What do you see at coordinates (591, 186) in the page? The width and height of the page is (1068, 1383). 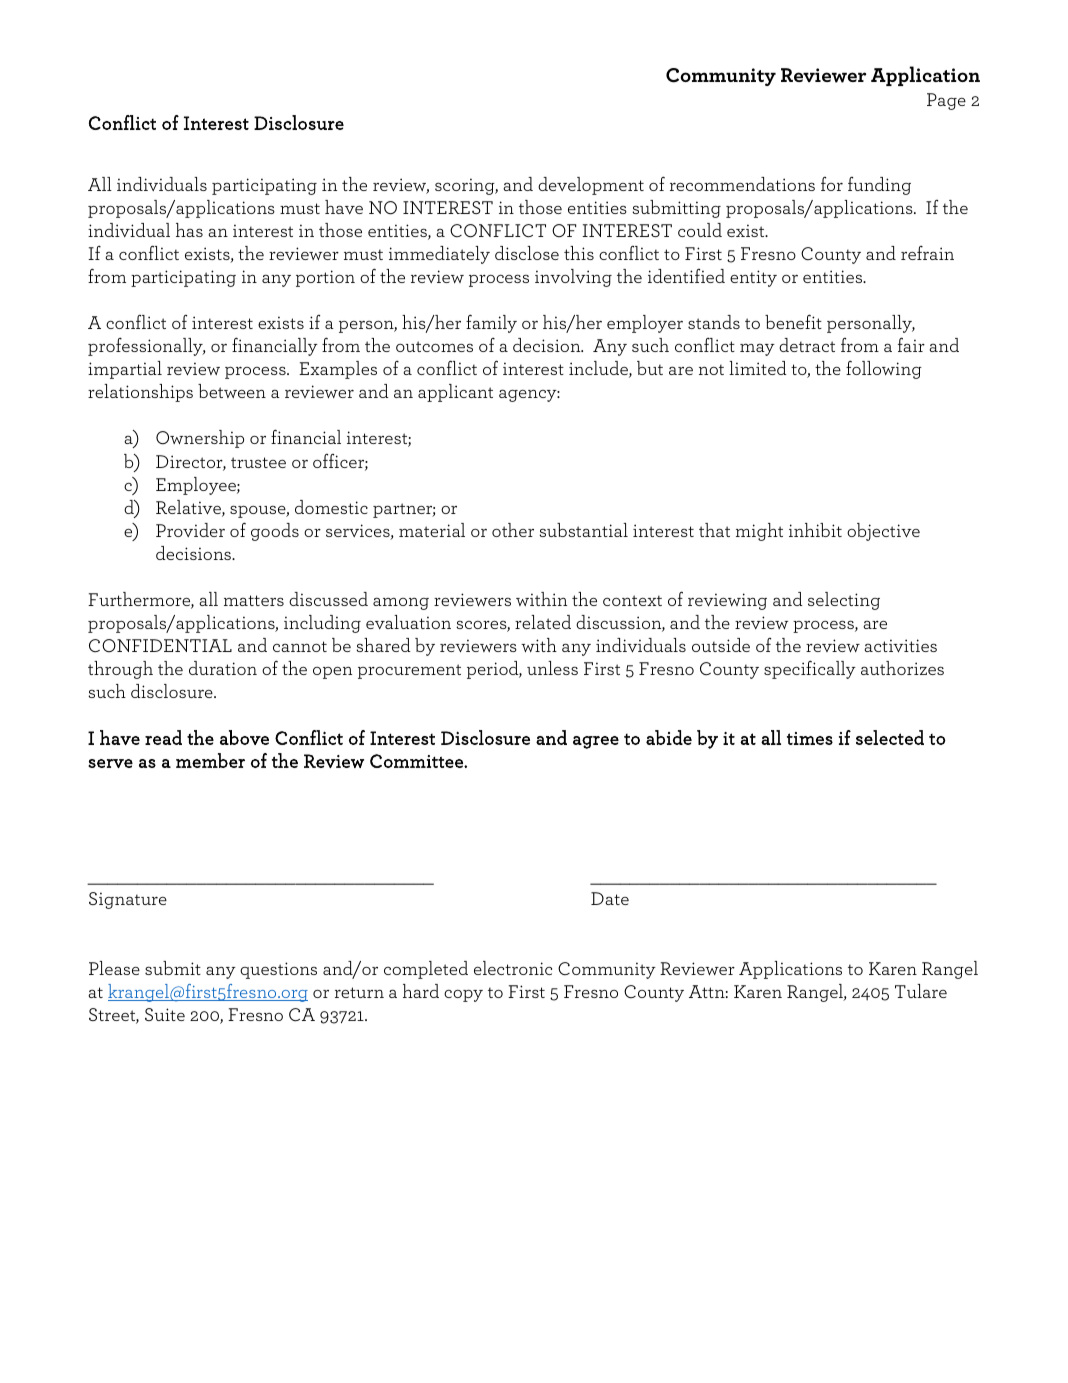 I see `development` at bounding box center [591, 186].
